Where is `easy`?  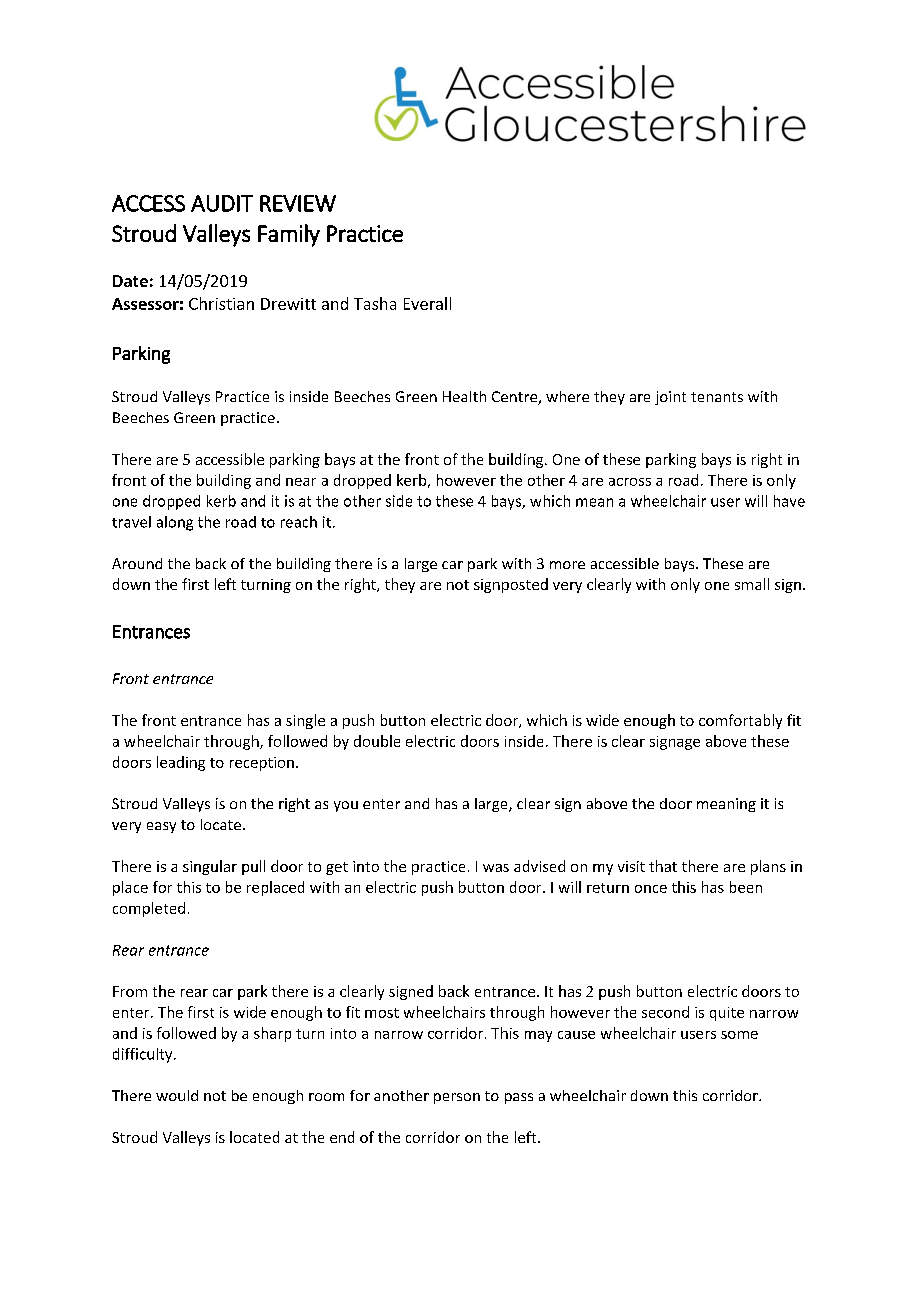
easy is located at coordinates (161, 827).
